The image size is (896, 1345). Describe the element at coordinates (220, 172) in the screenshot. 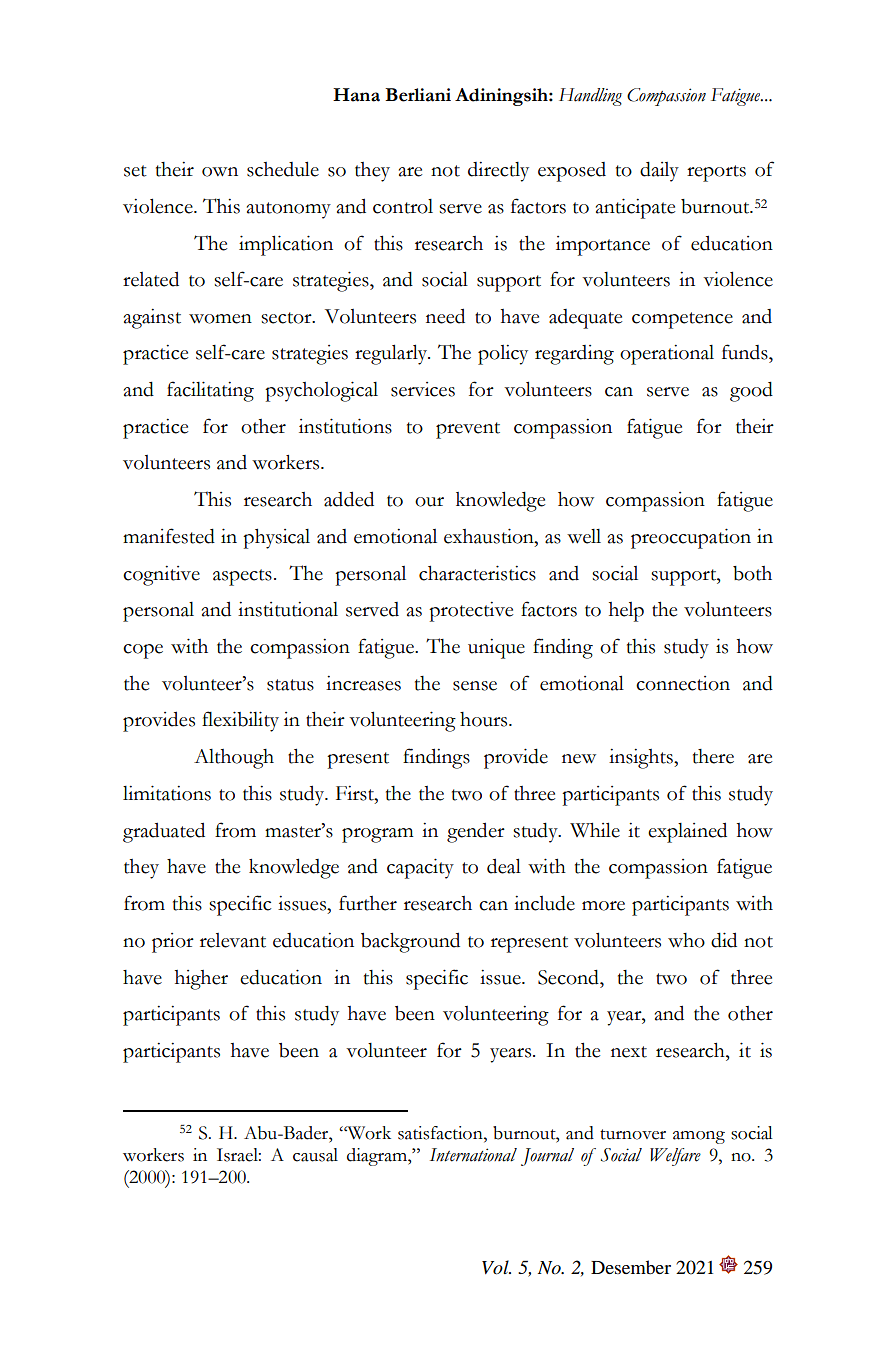

I see `own` at that location.
